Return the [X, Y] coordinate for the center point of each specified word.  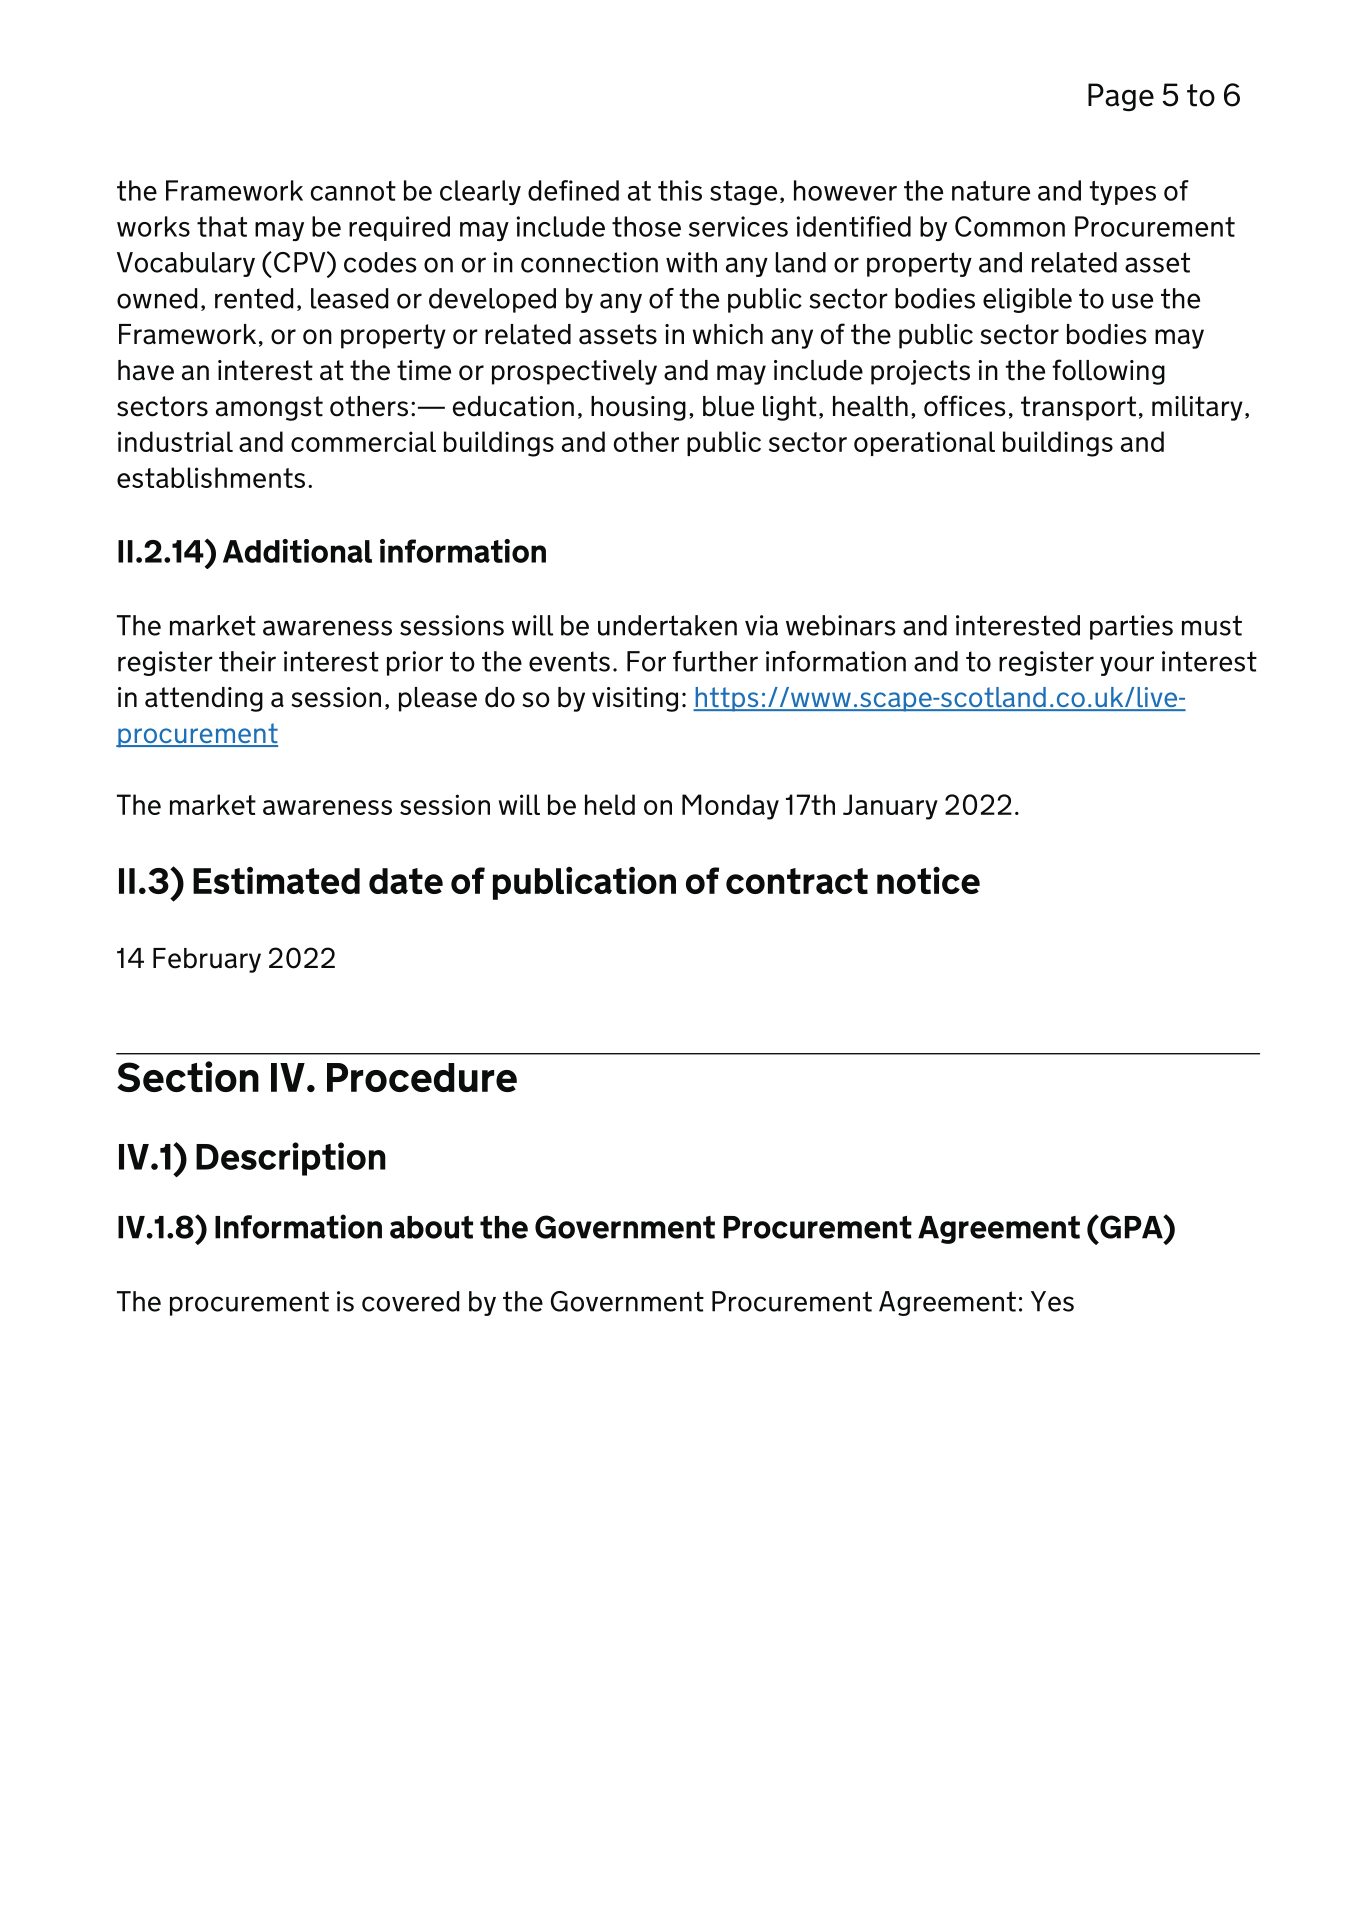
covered [411, 1301]
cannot [353, 191]
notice [928, 880]
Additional [297, 551]
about [431, 1227]
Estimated [276, 880]
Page [1121, 97]
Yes [1052, 1301]
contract [797, 881]
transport [1078, 408]
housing [638, 408]
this [680, 190]
